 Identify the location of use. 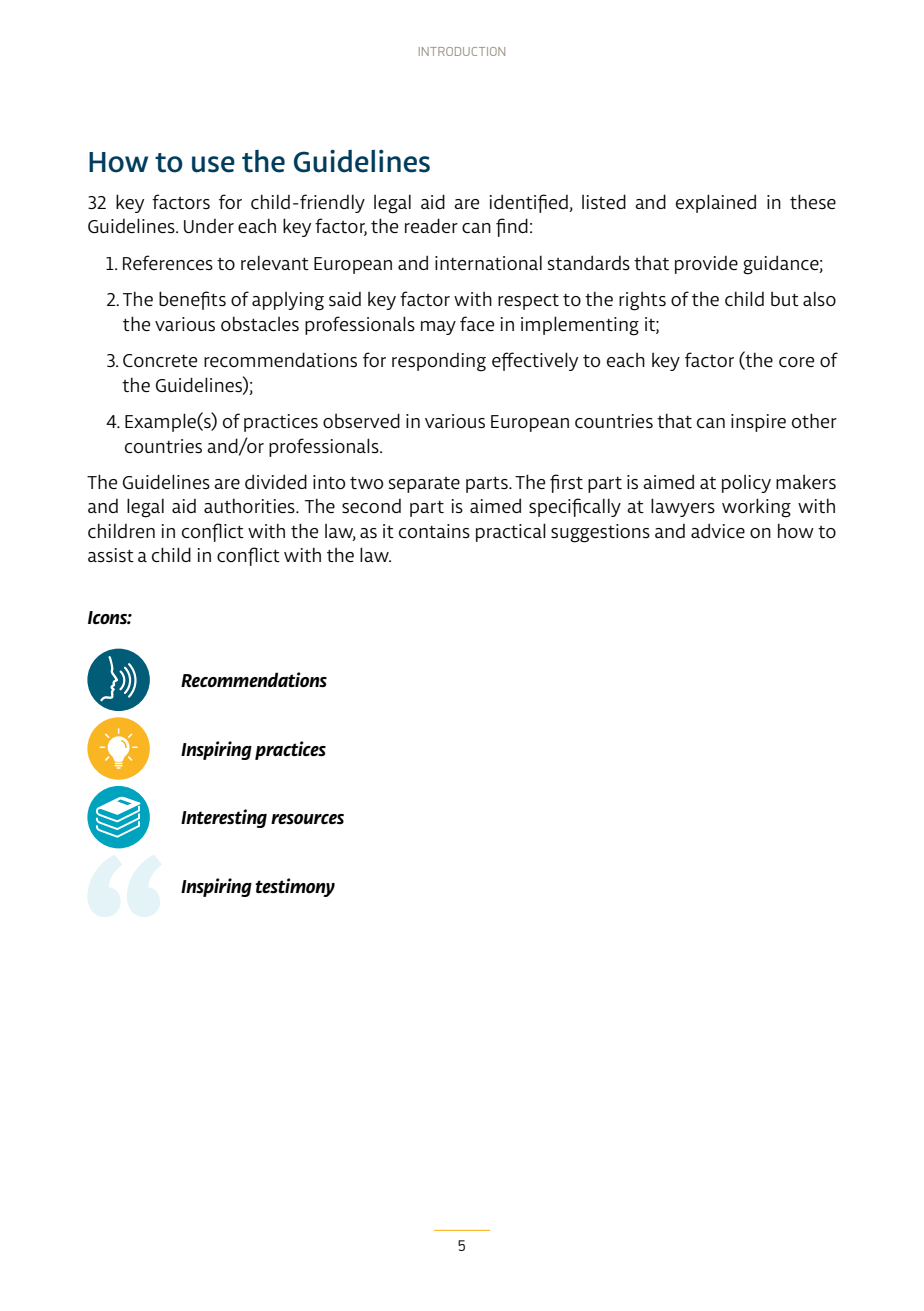
(213, 164).
